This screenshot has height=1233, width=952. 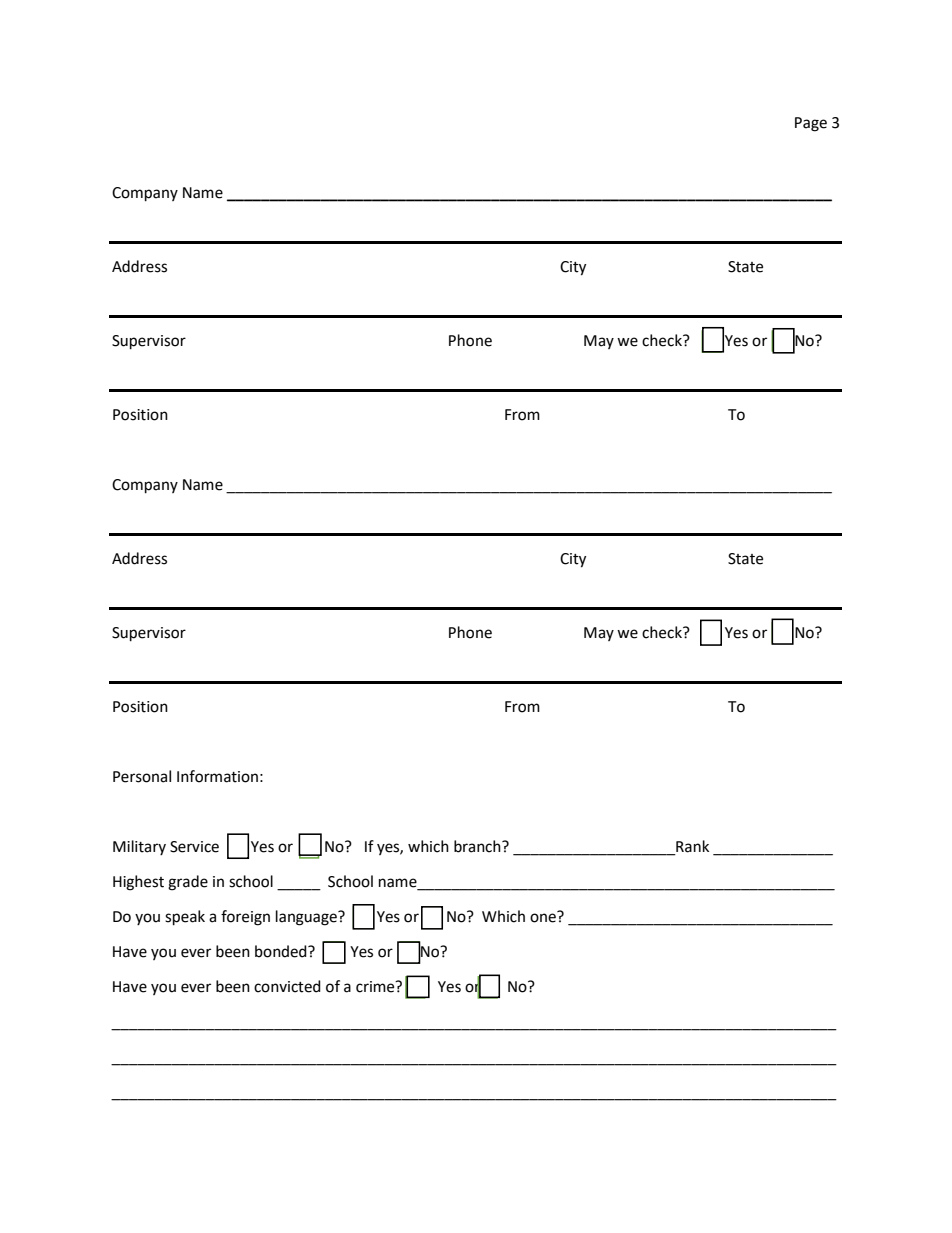 I want to click on Page, so click(x=811, y=124).
